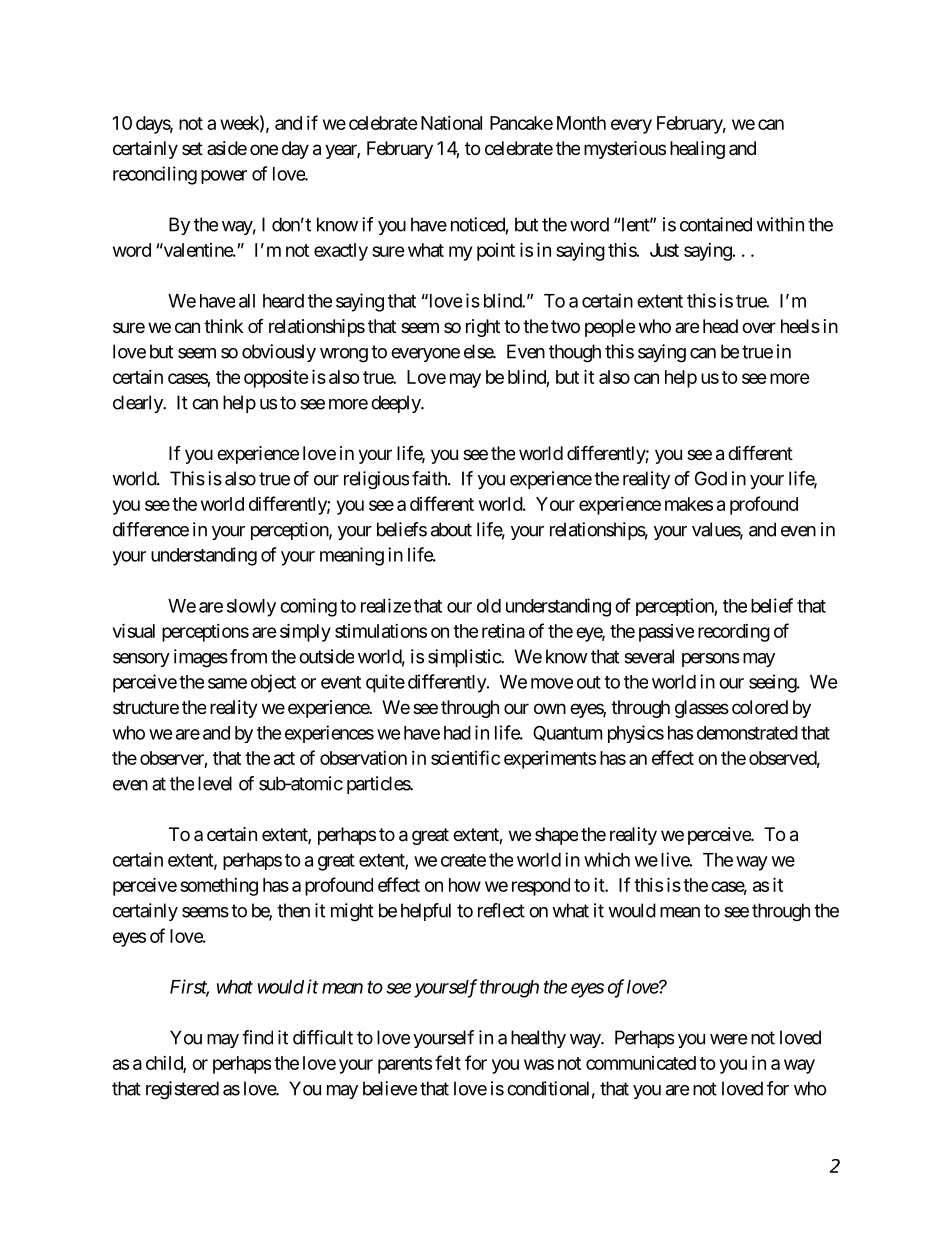 The image size is (952, 1233). Describe the element at coordinates (215, 783) in the screenshot. I see `level` at that location.
